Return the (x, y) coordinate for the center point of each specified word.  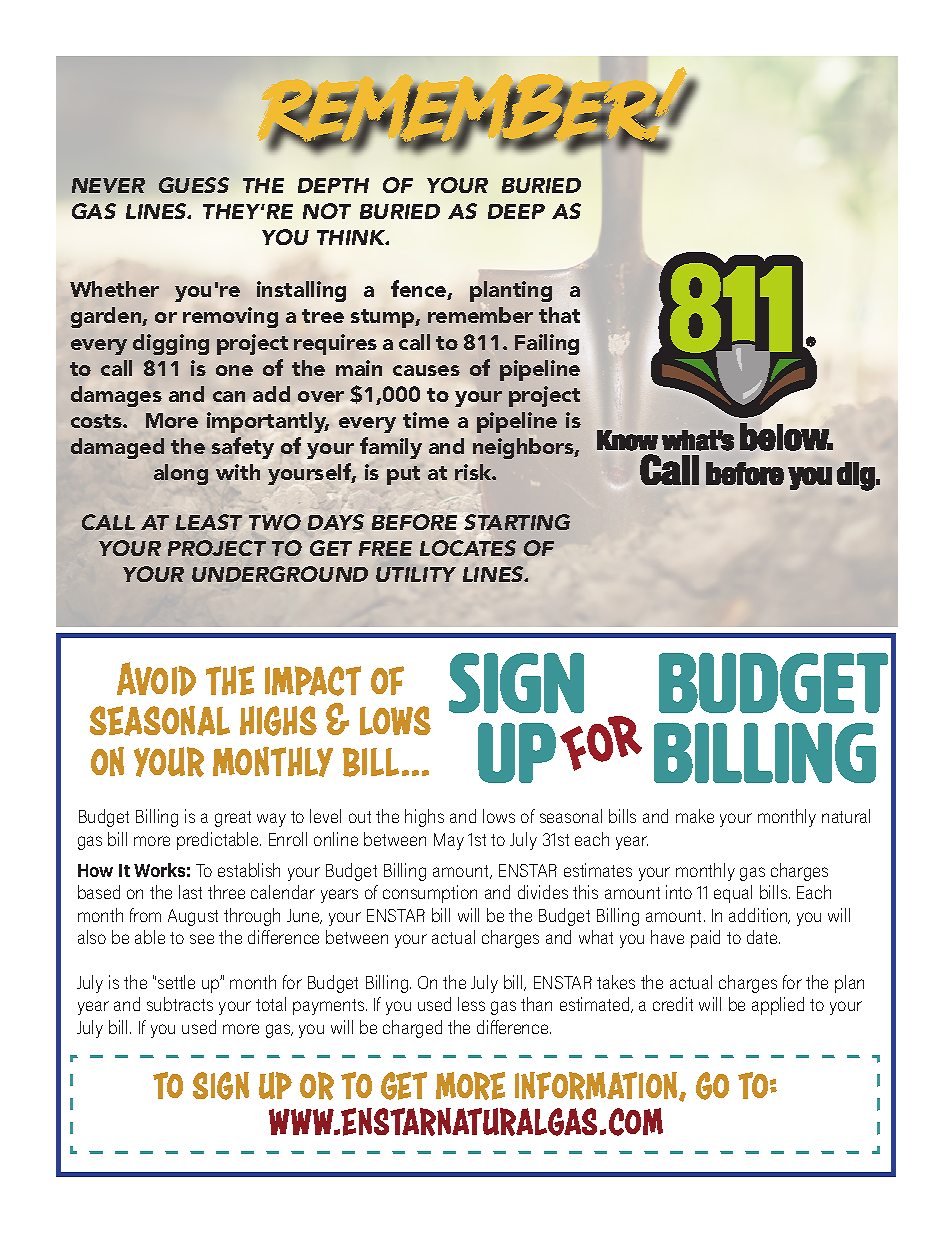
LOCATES (468, 548)
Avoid (156, 679)
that (559, 315)
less (471, 1004)
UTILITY (416, 574)
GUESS (194, 185)
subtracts (180, 1004)
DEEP (516, 211)
